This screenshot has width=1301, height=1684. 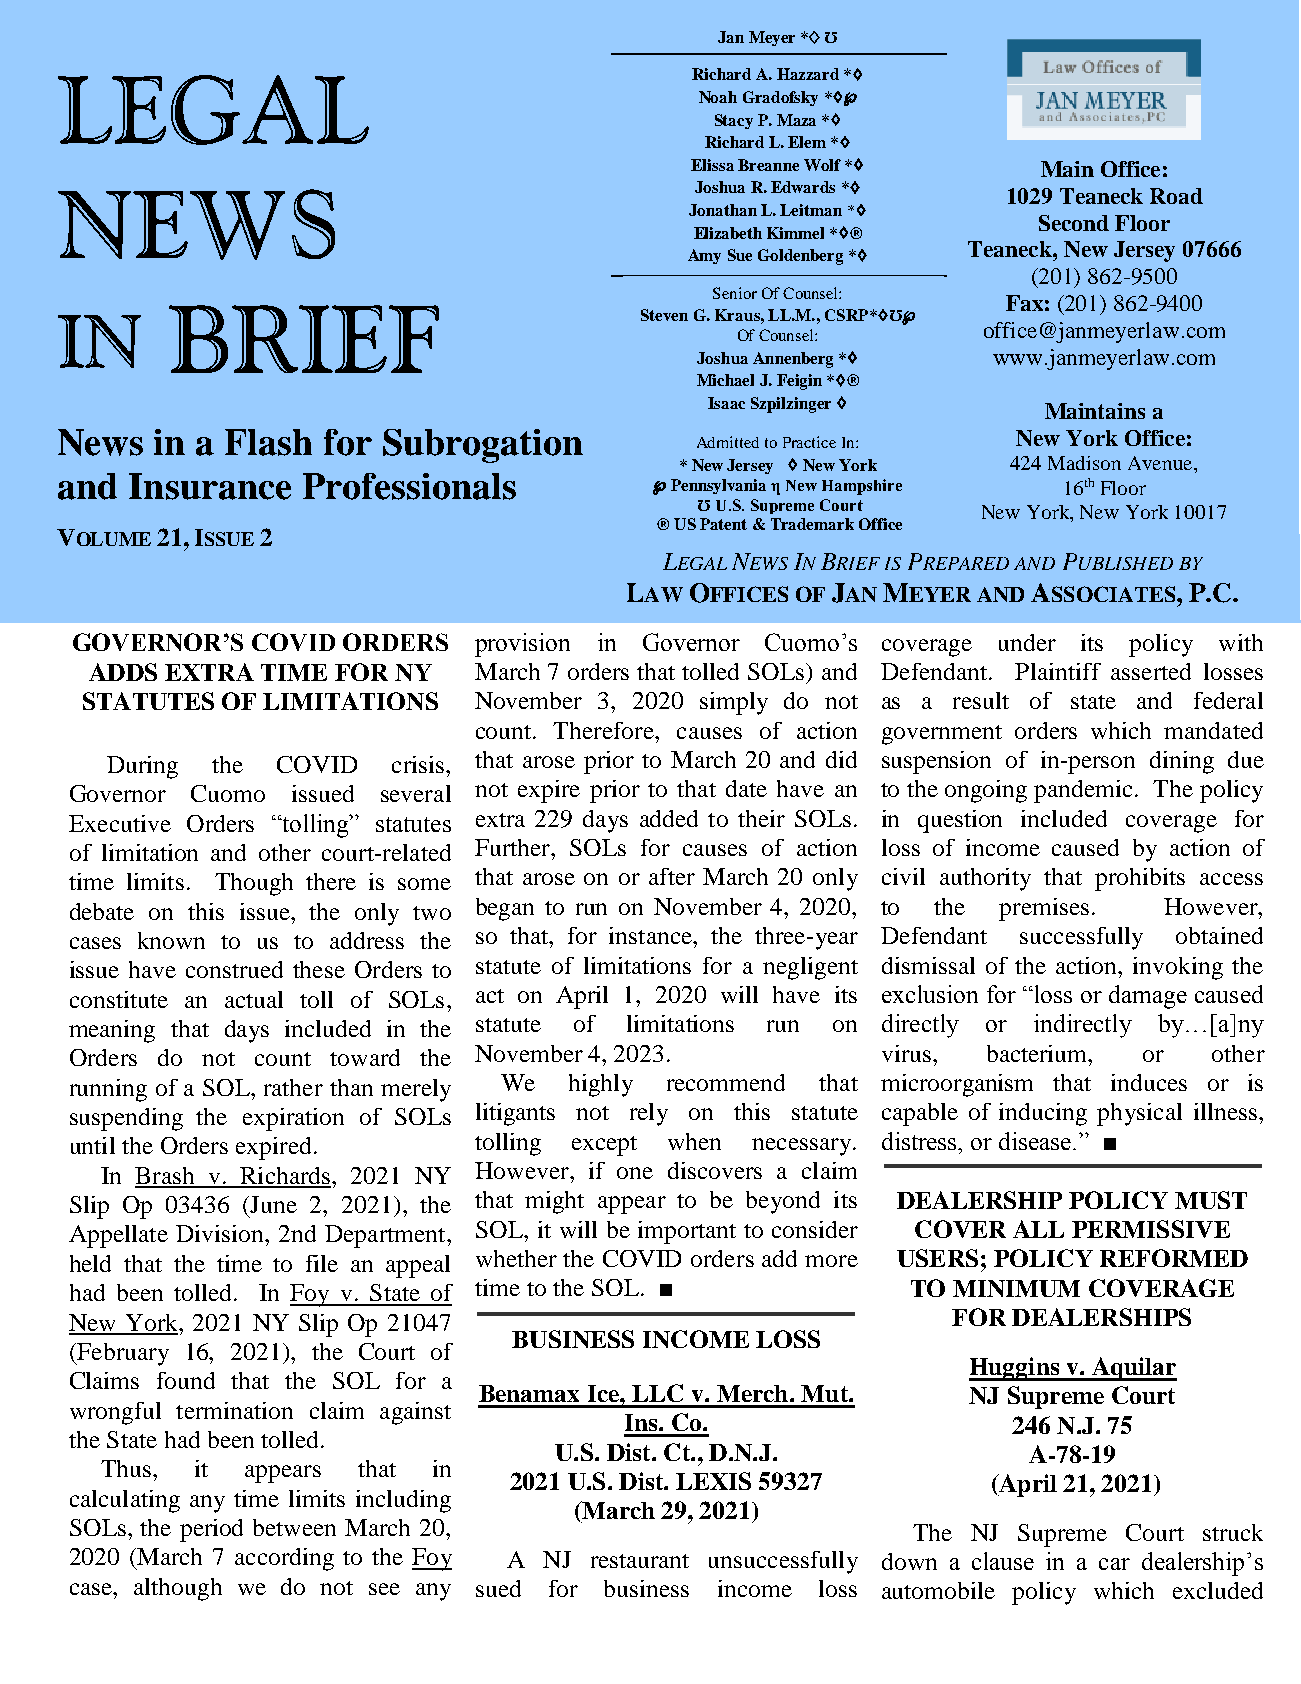 I want to click on Road, so click(x=1176, y=196).
